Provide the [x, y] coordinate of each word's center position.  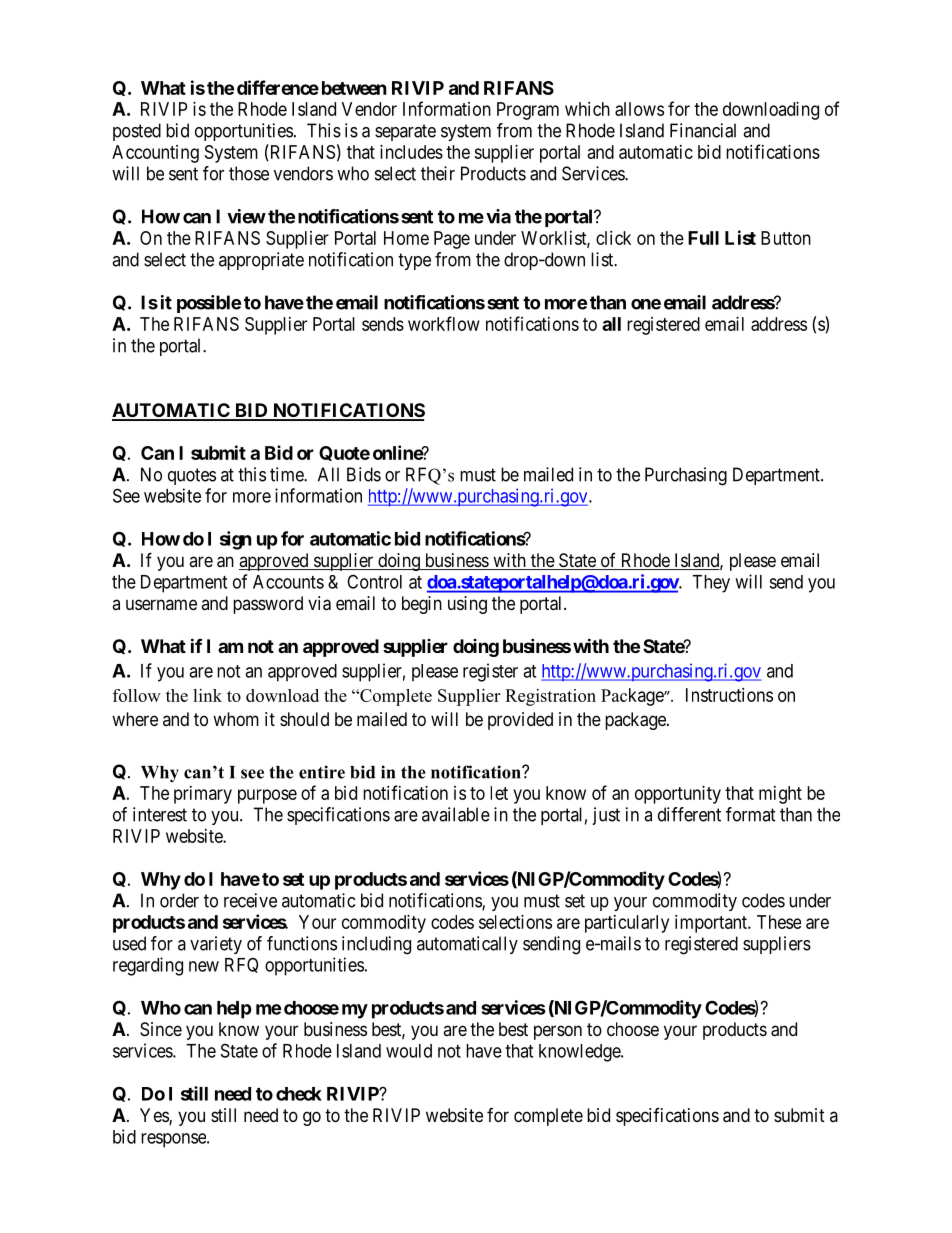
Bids [364, 474]
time [287, 474]
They [711, 584]
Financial [703, 130]
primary [203, 795]
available [456, 814]
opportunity [678, 795]
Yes [155, 1116]
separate [405, 132]
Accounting [155, 154]
